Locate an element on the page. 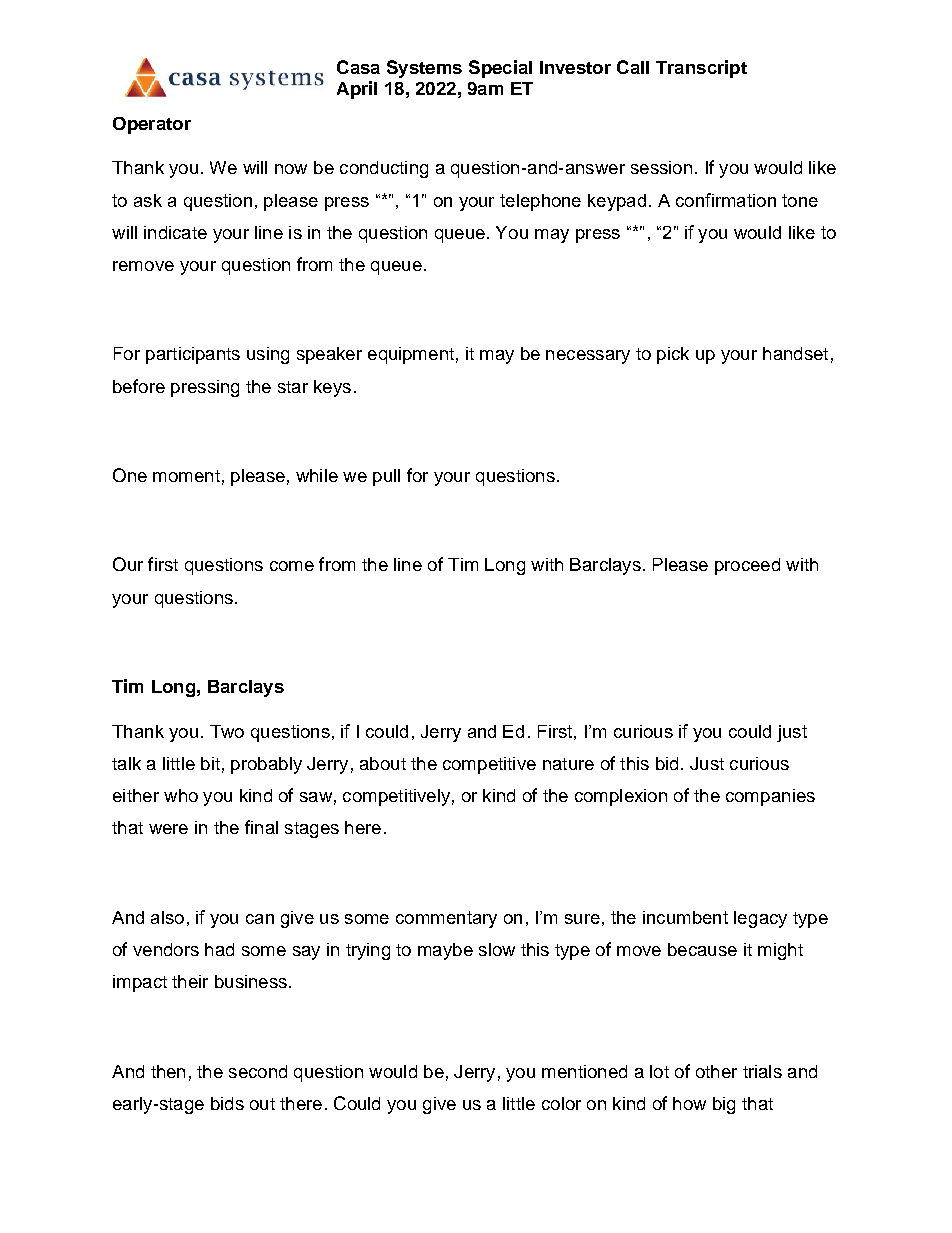 This page has height=1233, width=952. color is located at coordinates (561, 1103).
